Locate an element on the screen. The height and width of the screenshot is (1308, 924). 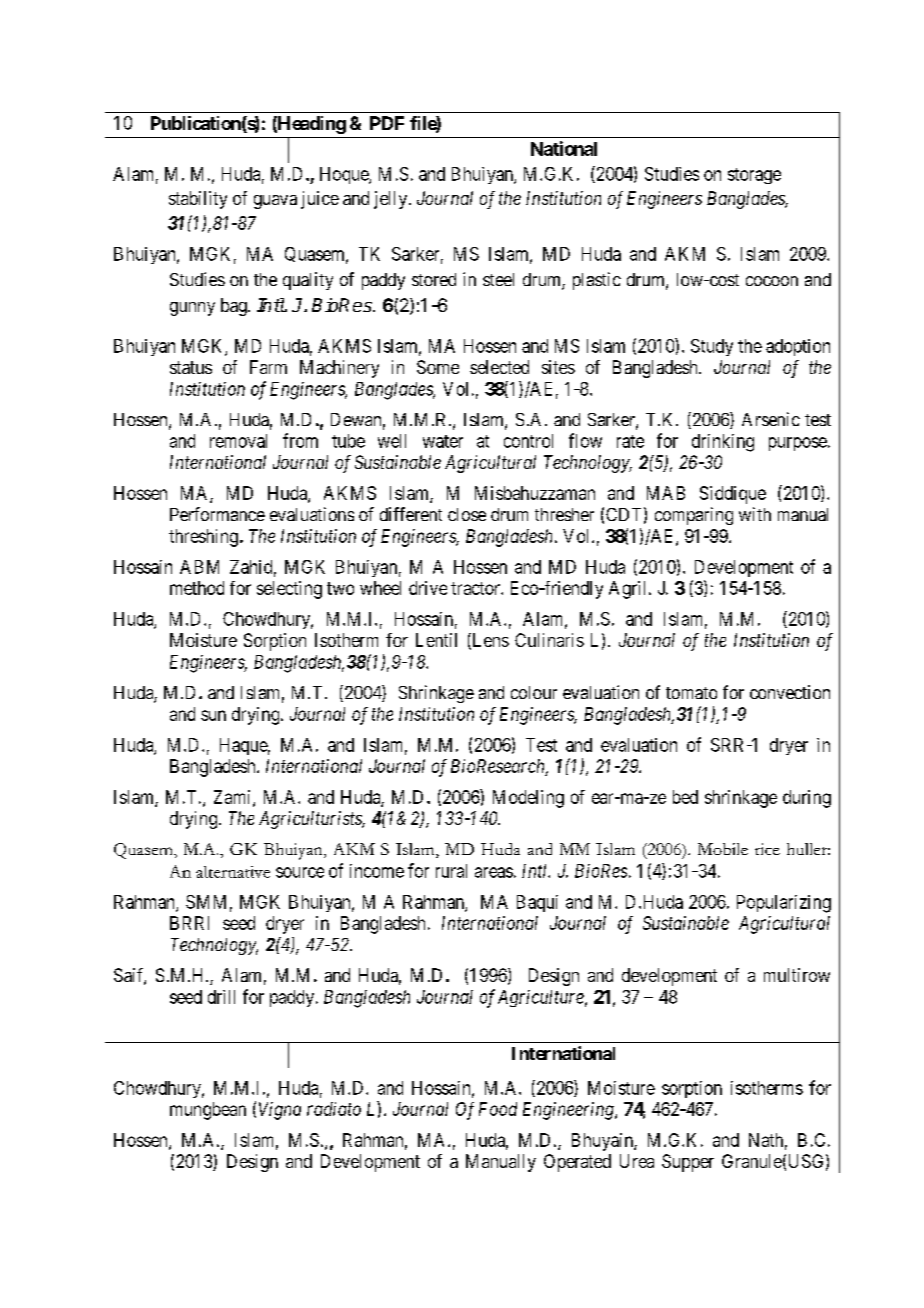
Some is located at coordinates (438, 367).
